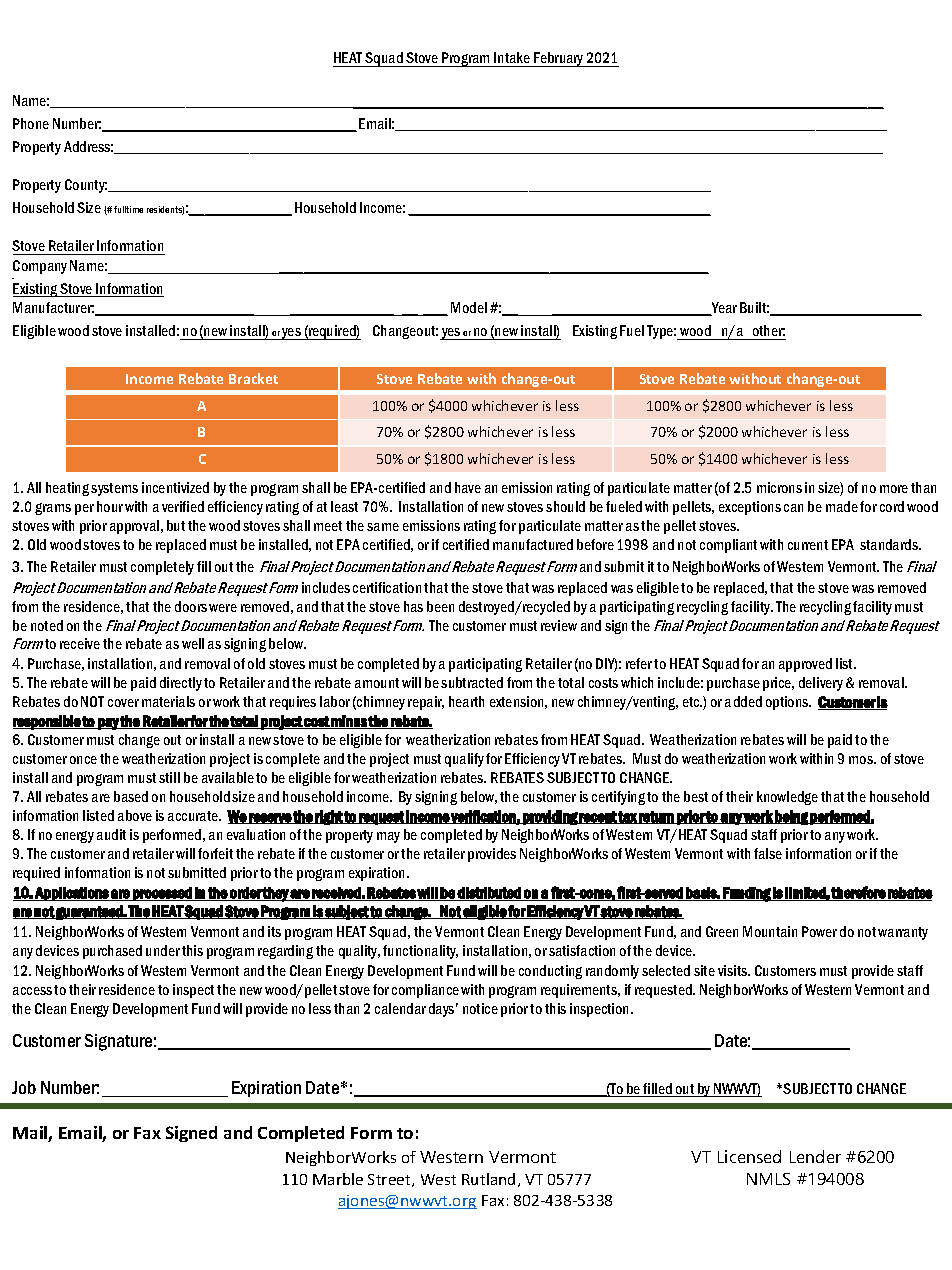  Describe the element at coordinates (488, 1179) in the image. I see `Rutland` at that location.
